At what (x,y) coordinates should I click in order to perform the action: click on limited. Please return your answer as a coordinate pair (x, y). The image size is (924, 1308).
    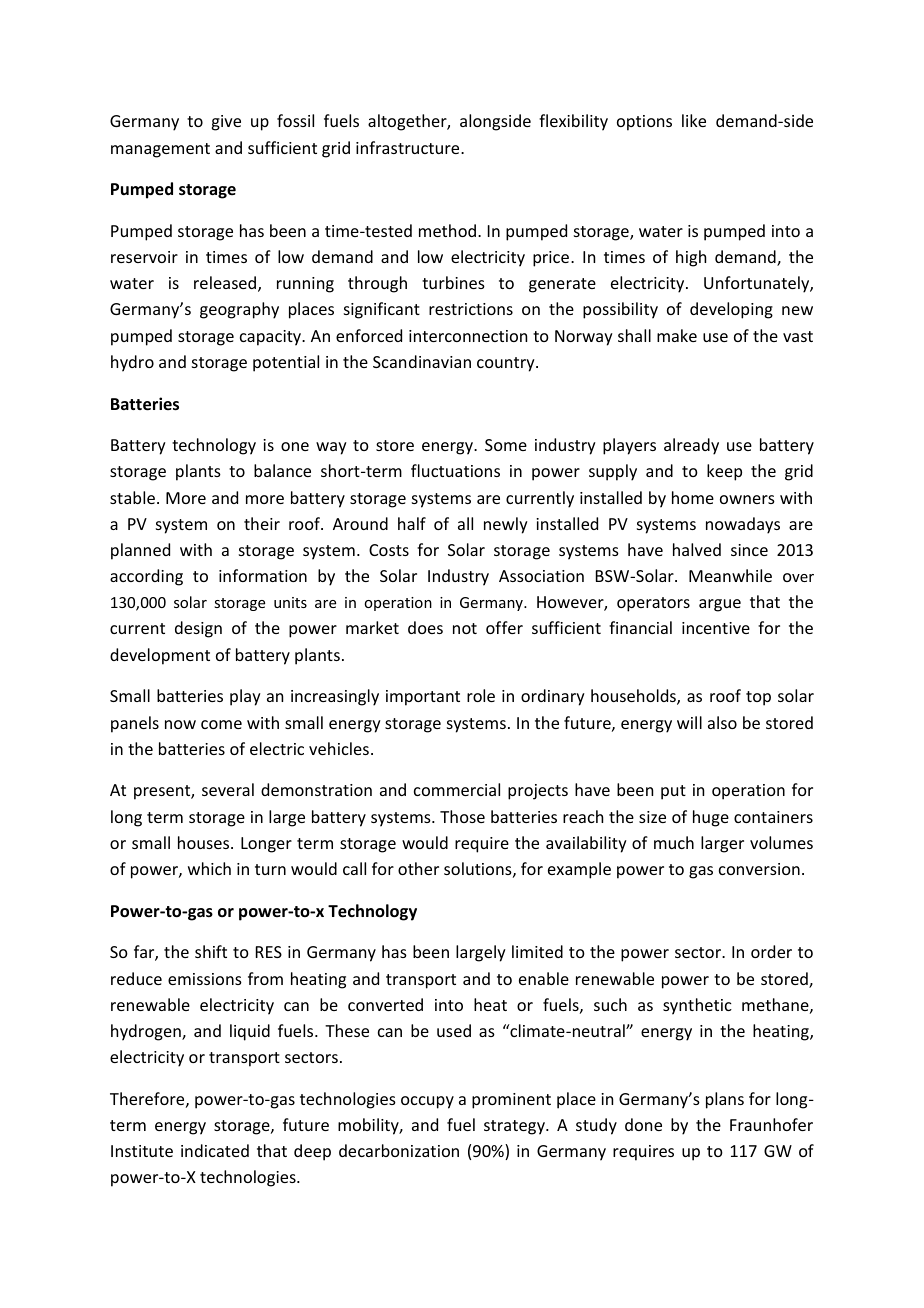
    Looking at the image, I should click on (537, 951).
